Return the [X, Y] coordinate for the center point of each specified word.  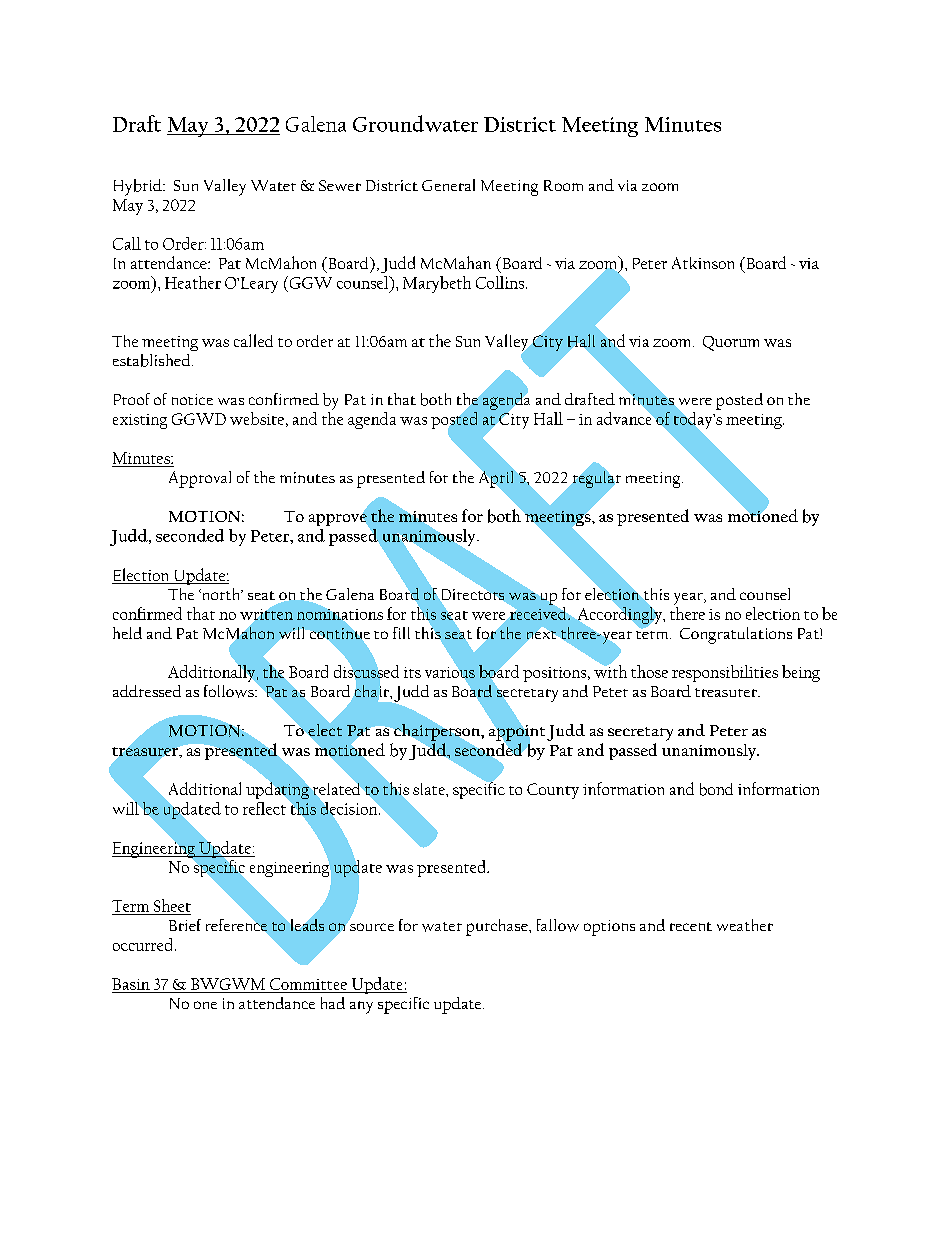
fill [401, 633]
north [221, 594]
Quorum [731, 343]
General [448, 185]
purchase [498, 927]
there [687, 613]
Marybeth [437, 284]
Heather [193, 282]
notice [192, 399]
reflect [264, 808]
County [553, 791]
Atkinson [703, 263]
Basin [131, 984]
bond [716, 789]
